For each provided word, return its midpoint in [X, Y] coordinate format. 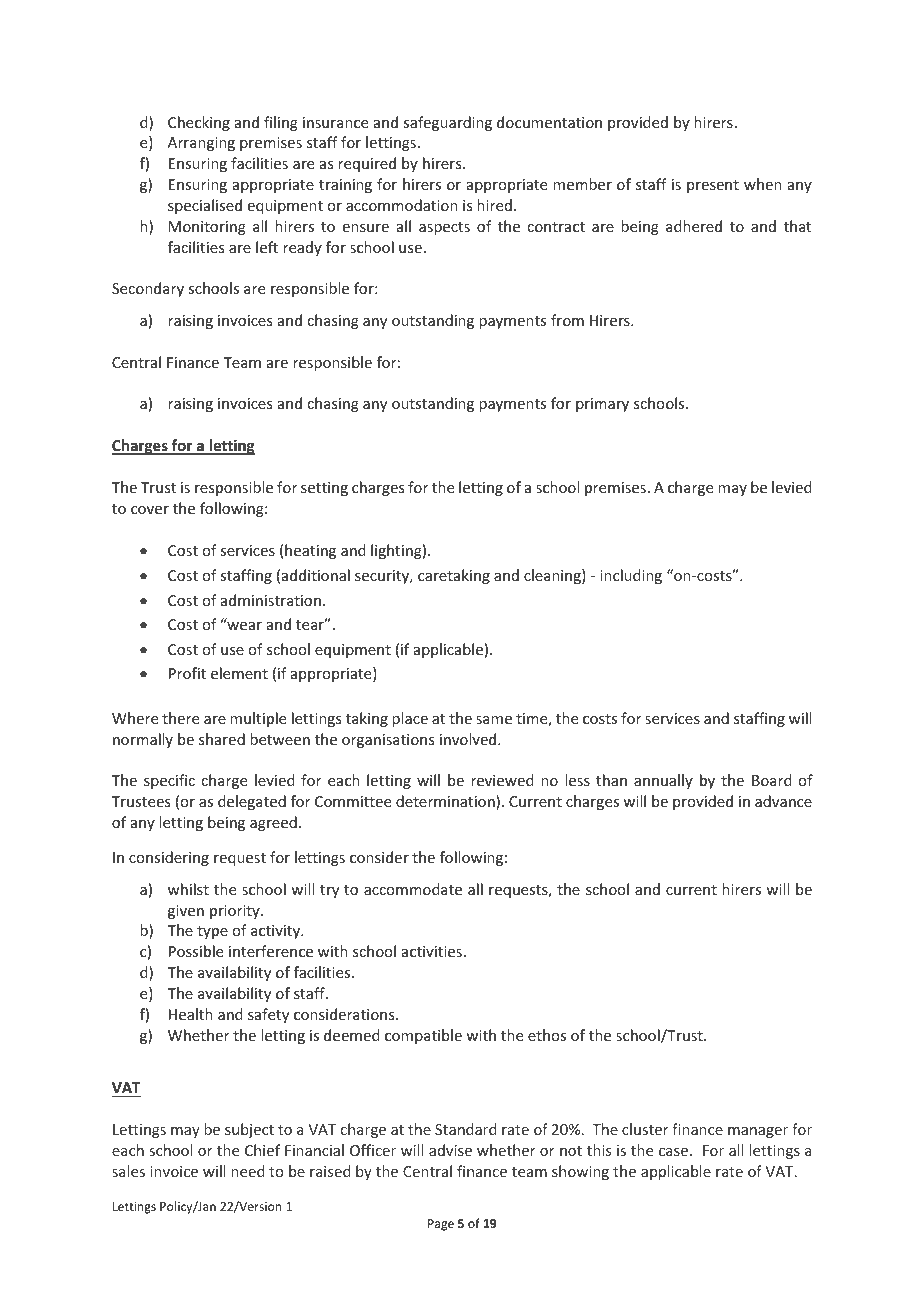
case [673, 1152]
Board [772, 780]
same [494, 720]
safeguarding [447, 123]
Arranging [201, 144]
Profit [187, 673]
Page [441, 1225]
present [713, 186]
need [248, 1171]
